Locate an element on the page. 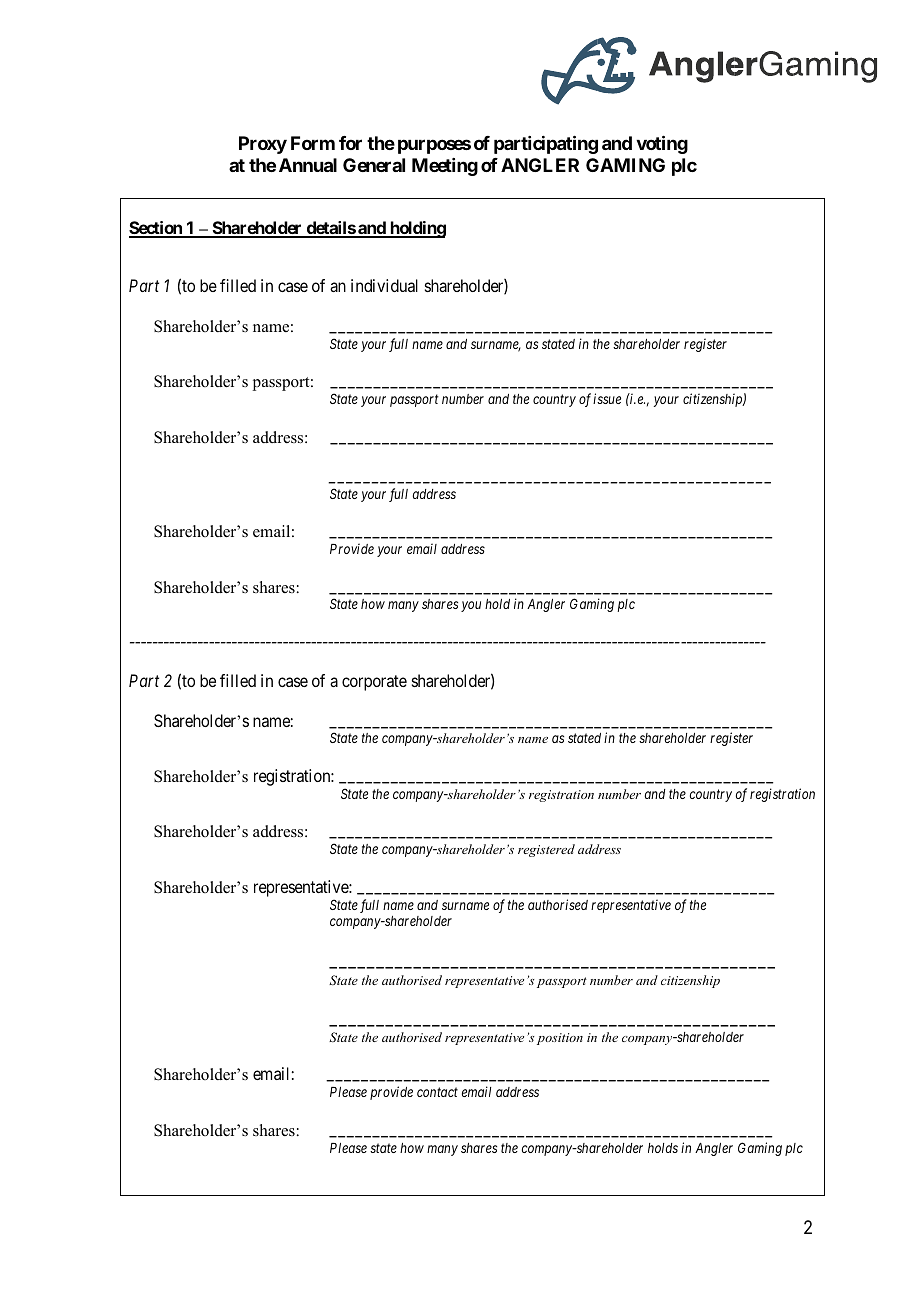 This document has width=924, height=1308. corporate is located at coordinates (374, 683).
